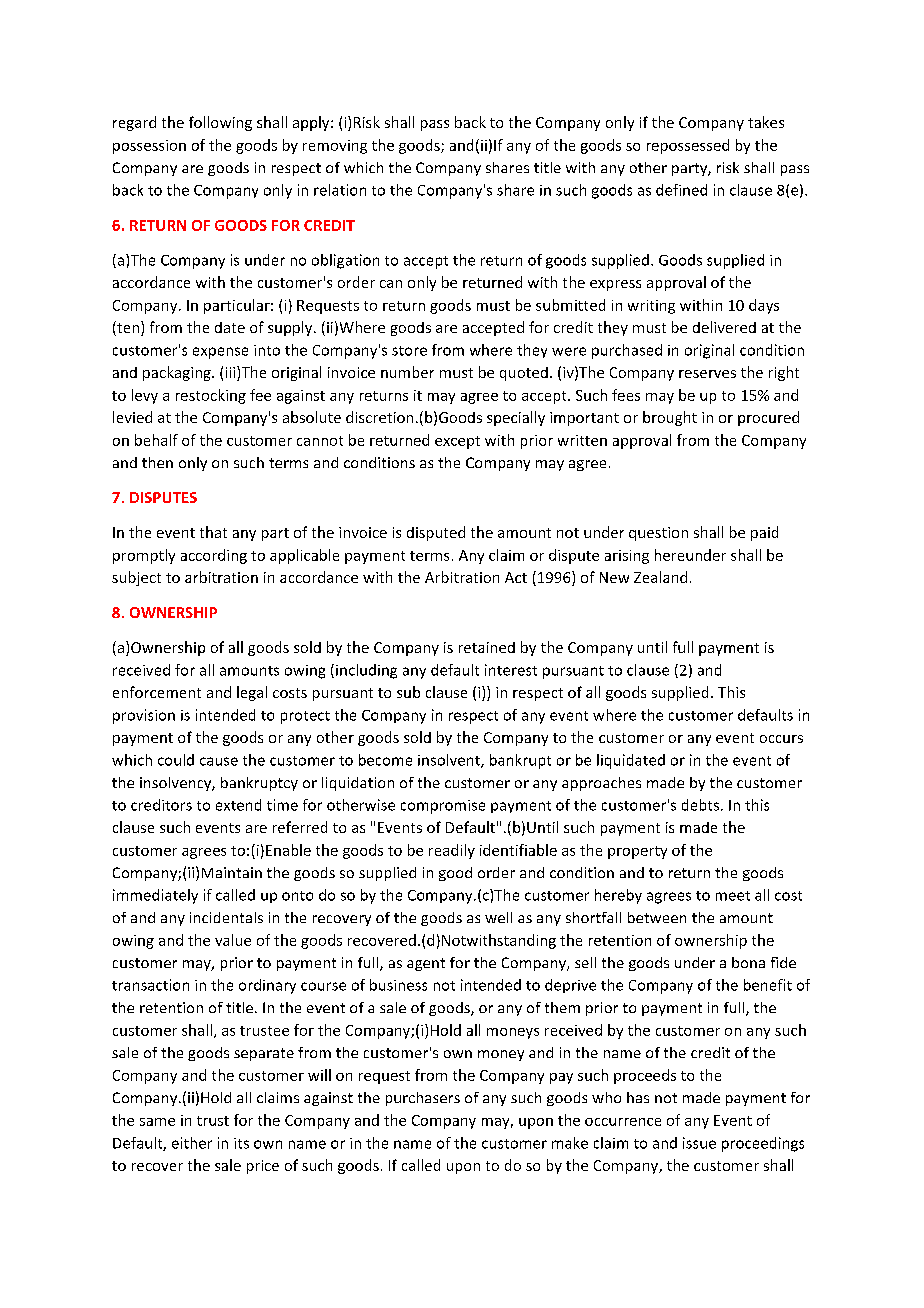  What do you see at coordinates (192, 1143) in the document?
I see `either` at bounding box center [192, 1143].
